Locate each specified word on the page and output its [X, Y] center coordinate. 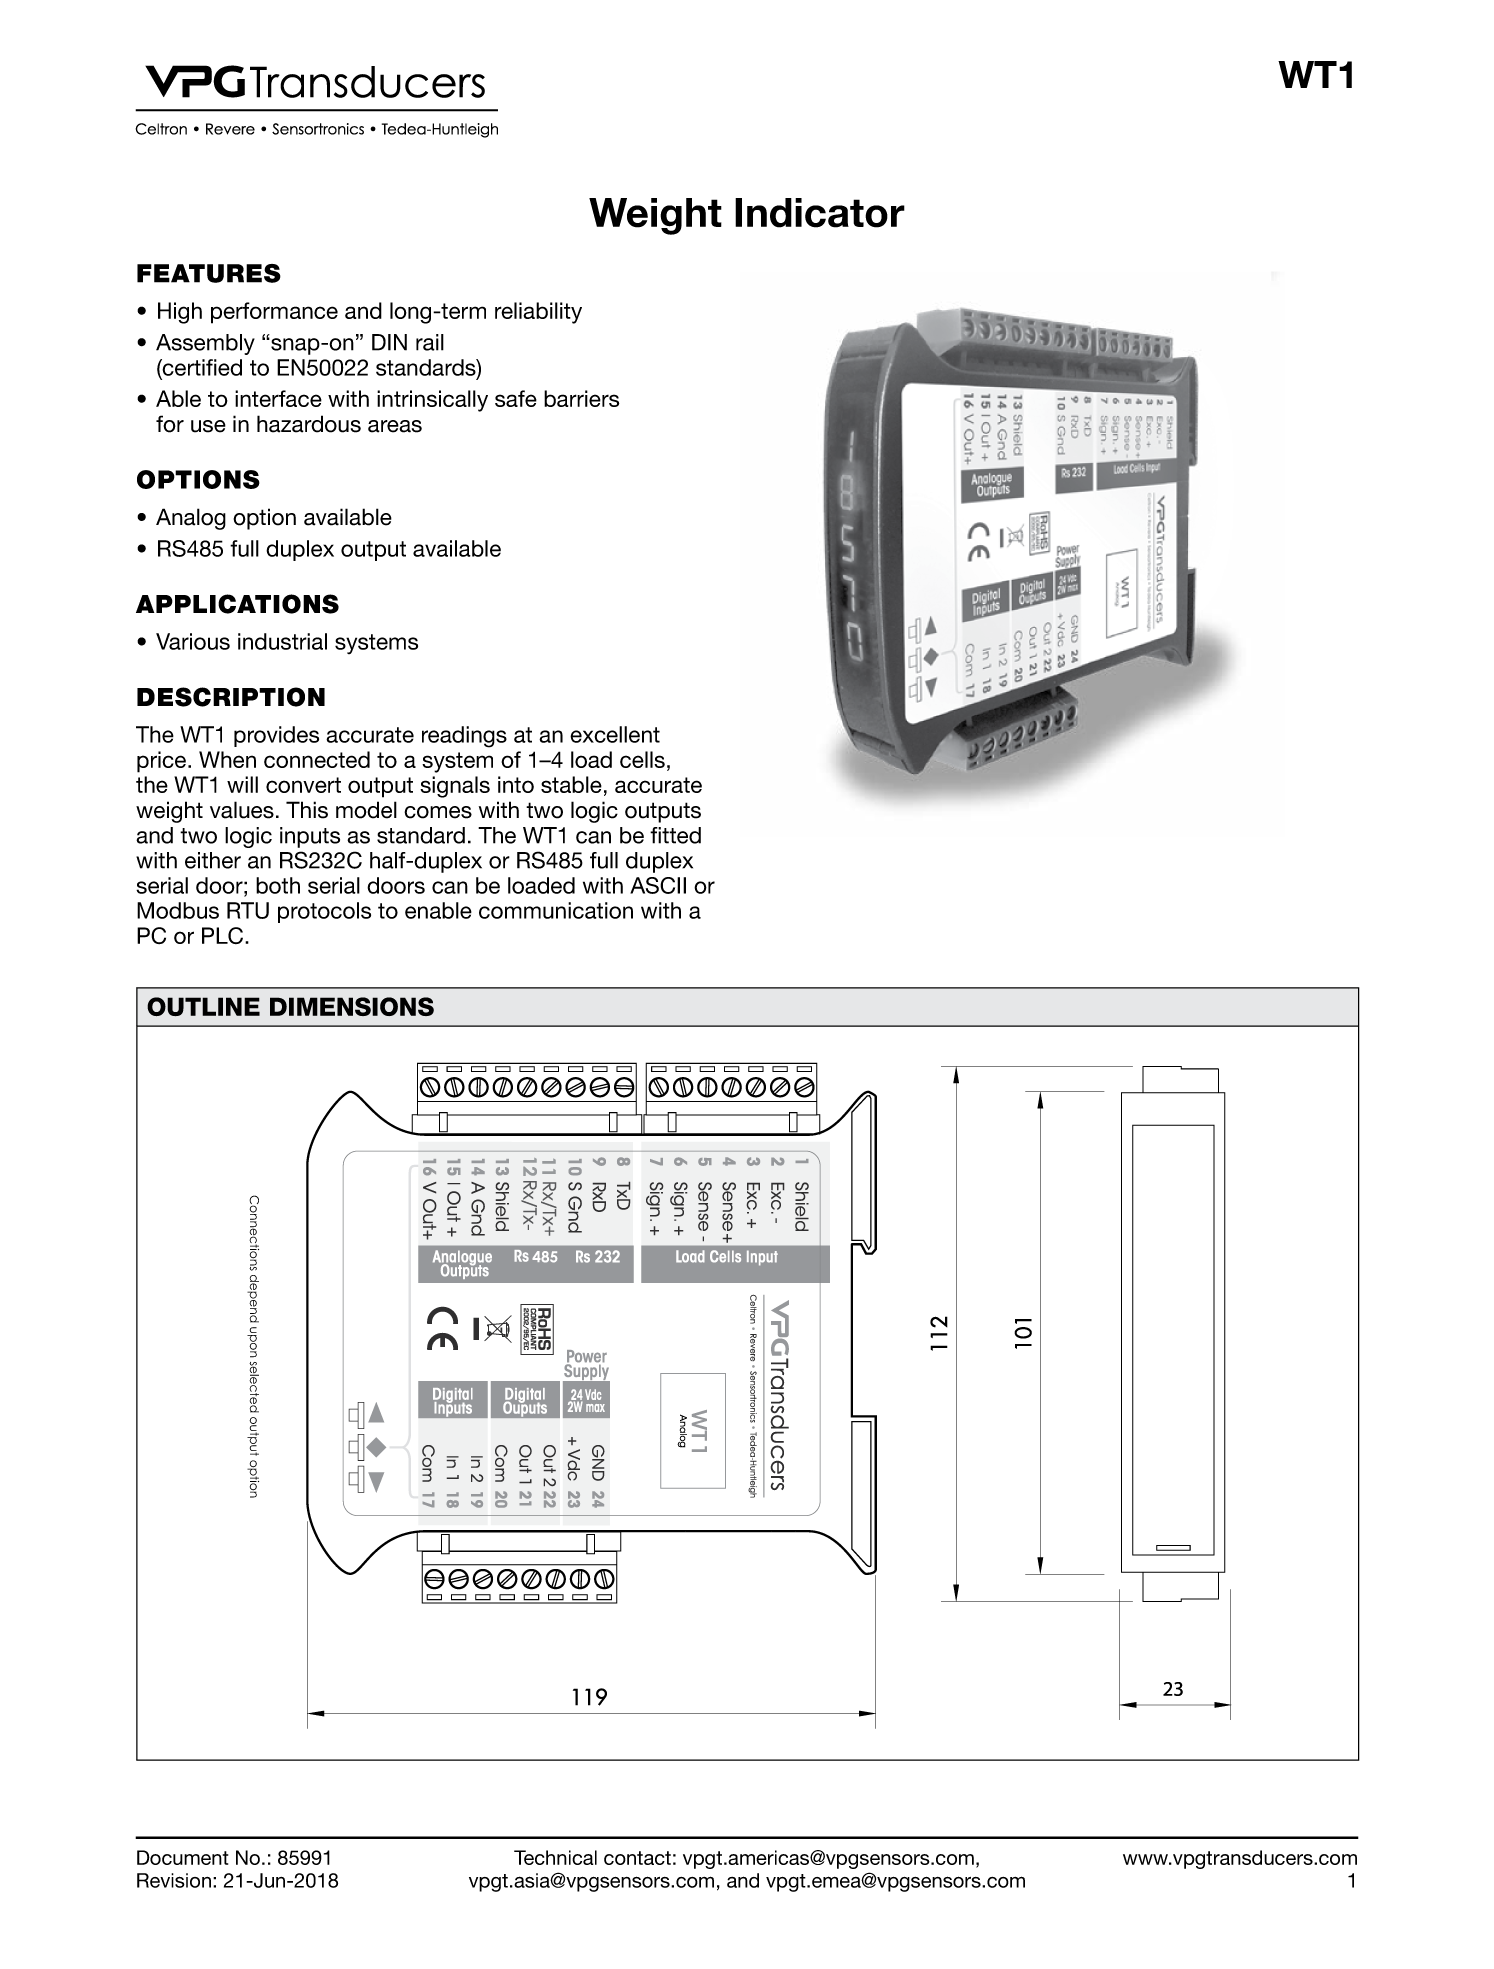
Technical [555, 1857]
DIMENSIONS [352, 1006]
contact [637, 1858]
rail [430, 342]
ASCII [658, 885]
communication [556, 910]
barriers [581, 398]
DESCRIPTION [231, 697]
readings [464, 737]
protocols [324, 912]
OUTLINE [203, 1006]
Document [182, 1857]
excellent [615, 734]
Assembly [205, 344]
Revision [174, 1880]
